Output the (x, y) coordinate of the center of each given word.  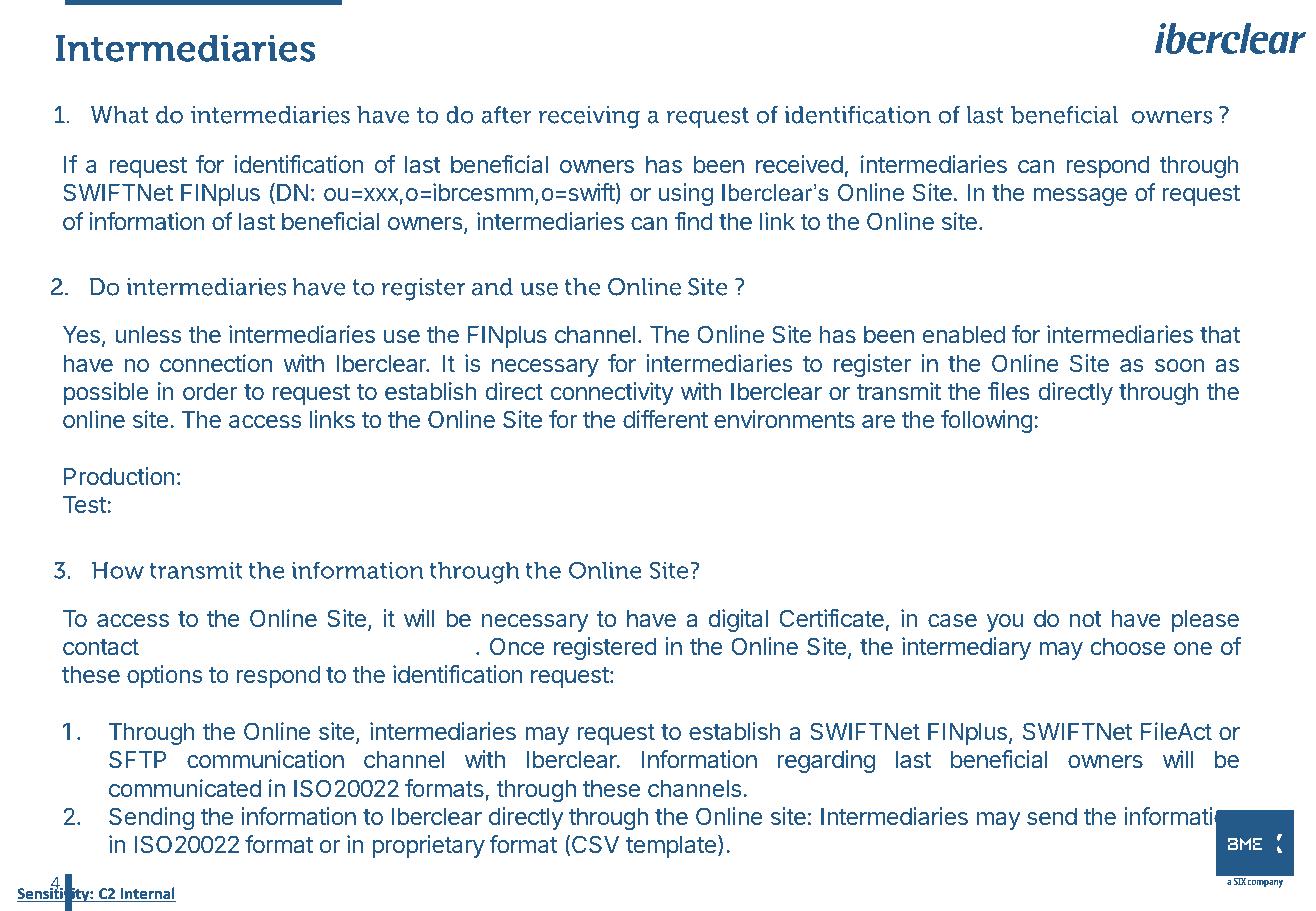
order (210, 391)
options (164, 676)
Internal (147, 894)
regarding (826, 761)
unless (148, 334)
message (1080, 197)
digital (738, 620)
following (987, 421)
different (665, 419)
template (671, 847)
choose (1128, 646)
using (686, 194)
